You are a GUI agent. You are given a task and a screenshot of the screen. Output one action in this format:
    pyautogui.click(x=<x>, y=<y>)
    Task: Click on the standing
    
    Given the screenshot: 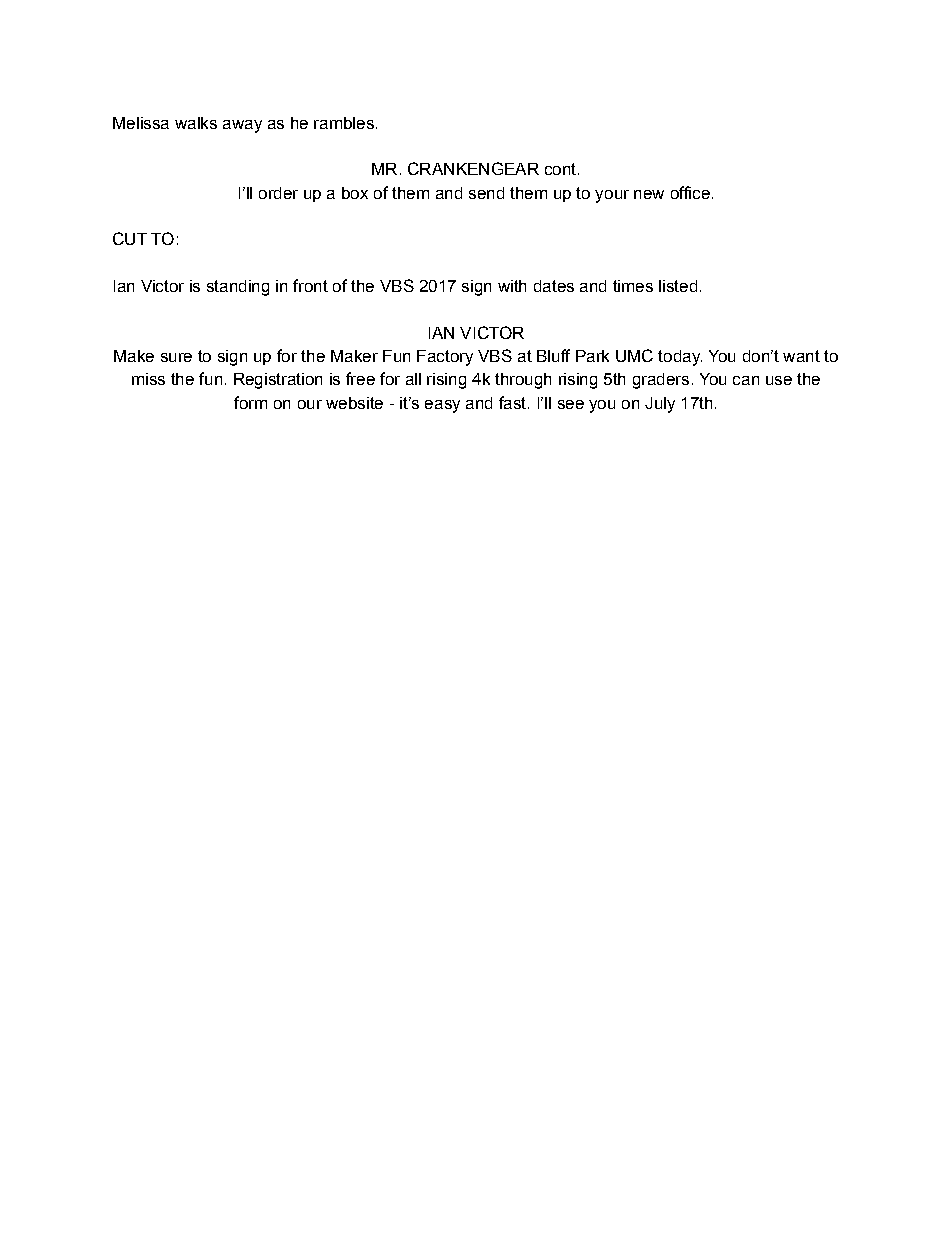 What is the action you would take?
    pyautogui.click(x=238, y=288)
